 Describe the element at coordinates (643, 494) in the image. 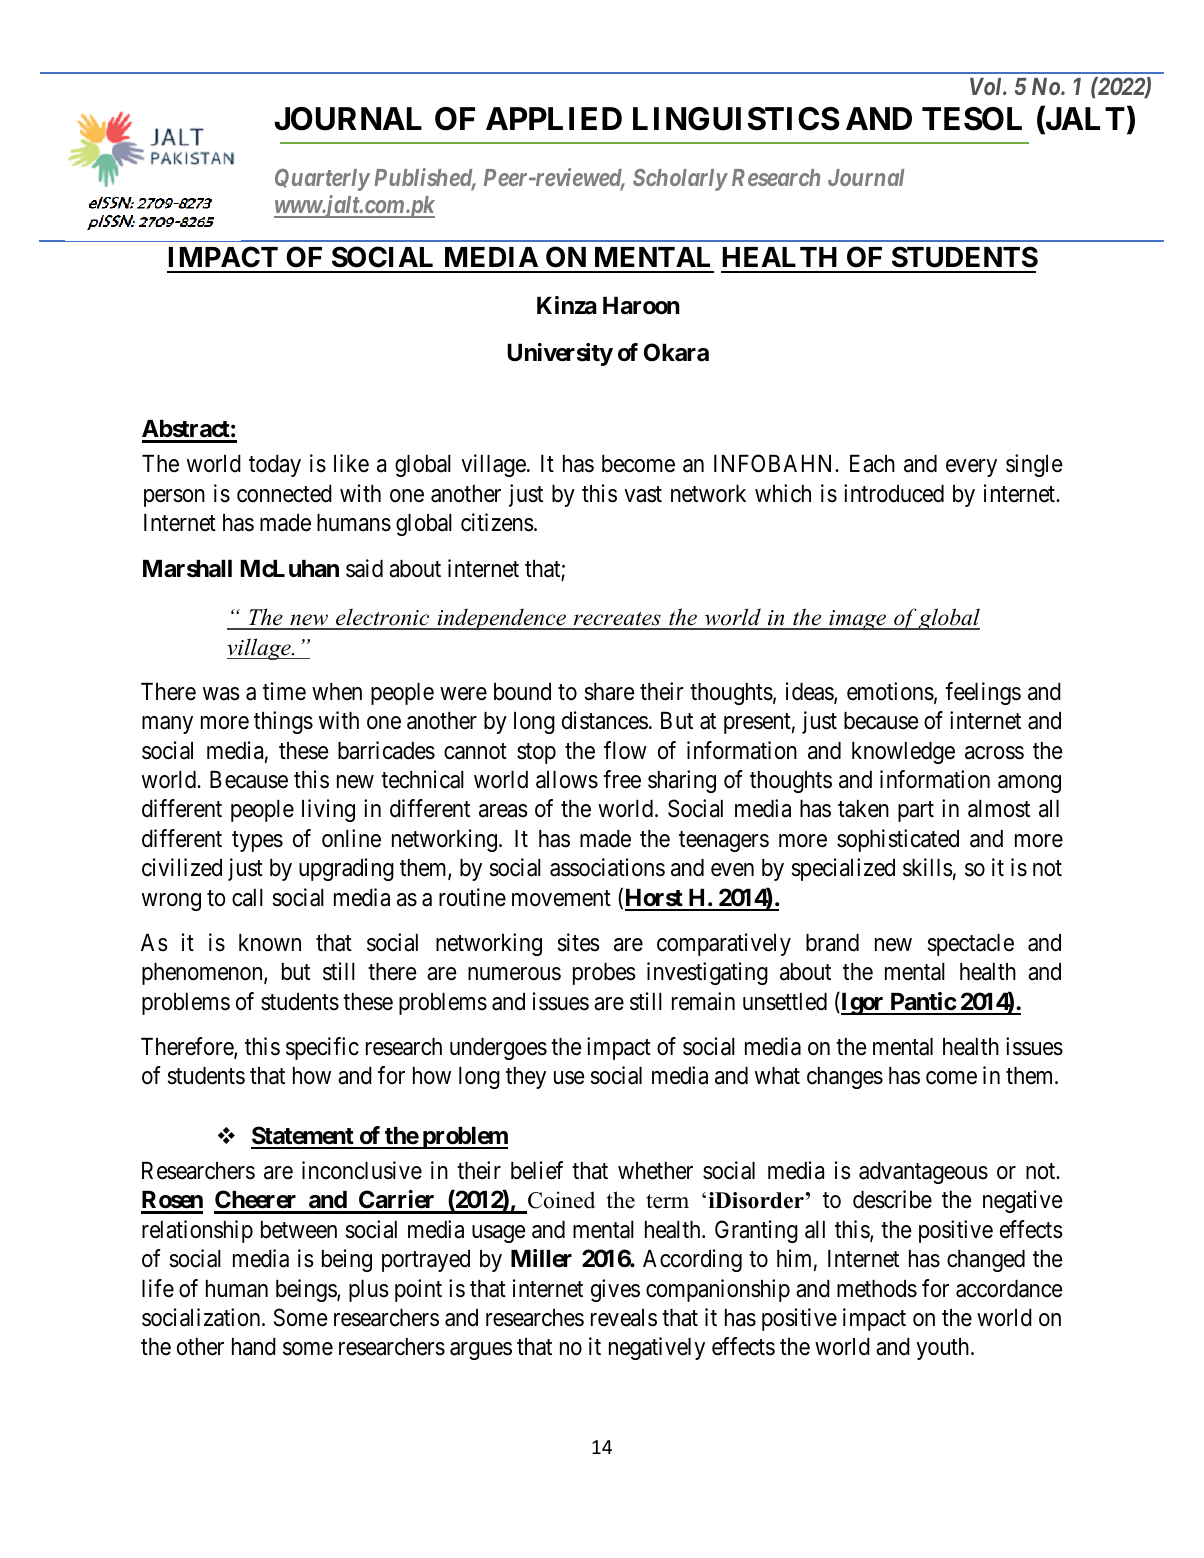

I see `vast` at that location.
